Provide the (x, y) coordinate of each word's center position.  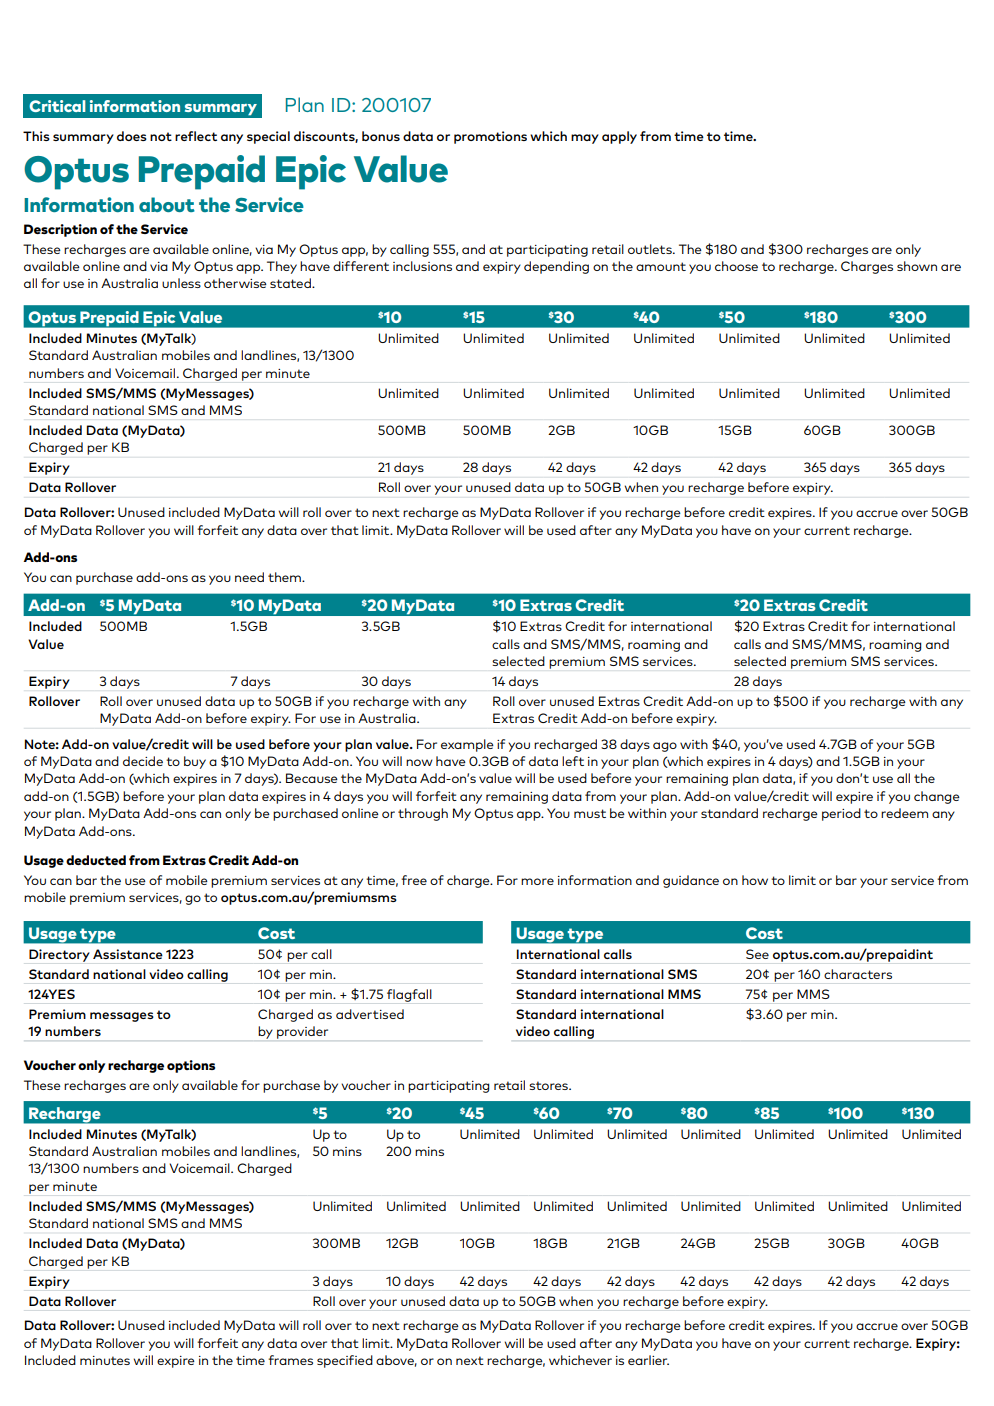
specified (345, 1361)
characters (858, 974)
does (132, 136)
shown (917, 266)
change (937, 797)
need (249, 577)
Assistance (128, 954)
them (285, 577)
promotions (490, 137)
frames (290, 1360)
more (537, 881)
